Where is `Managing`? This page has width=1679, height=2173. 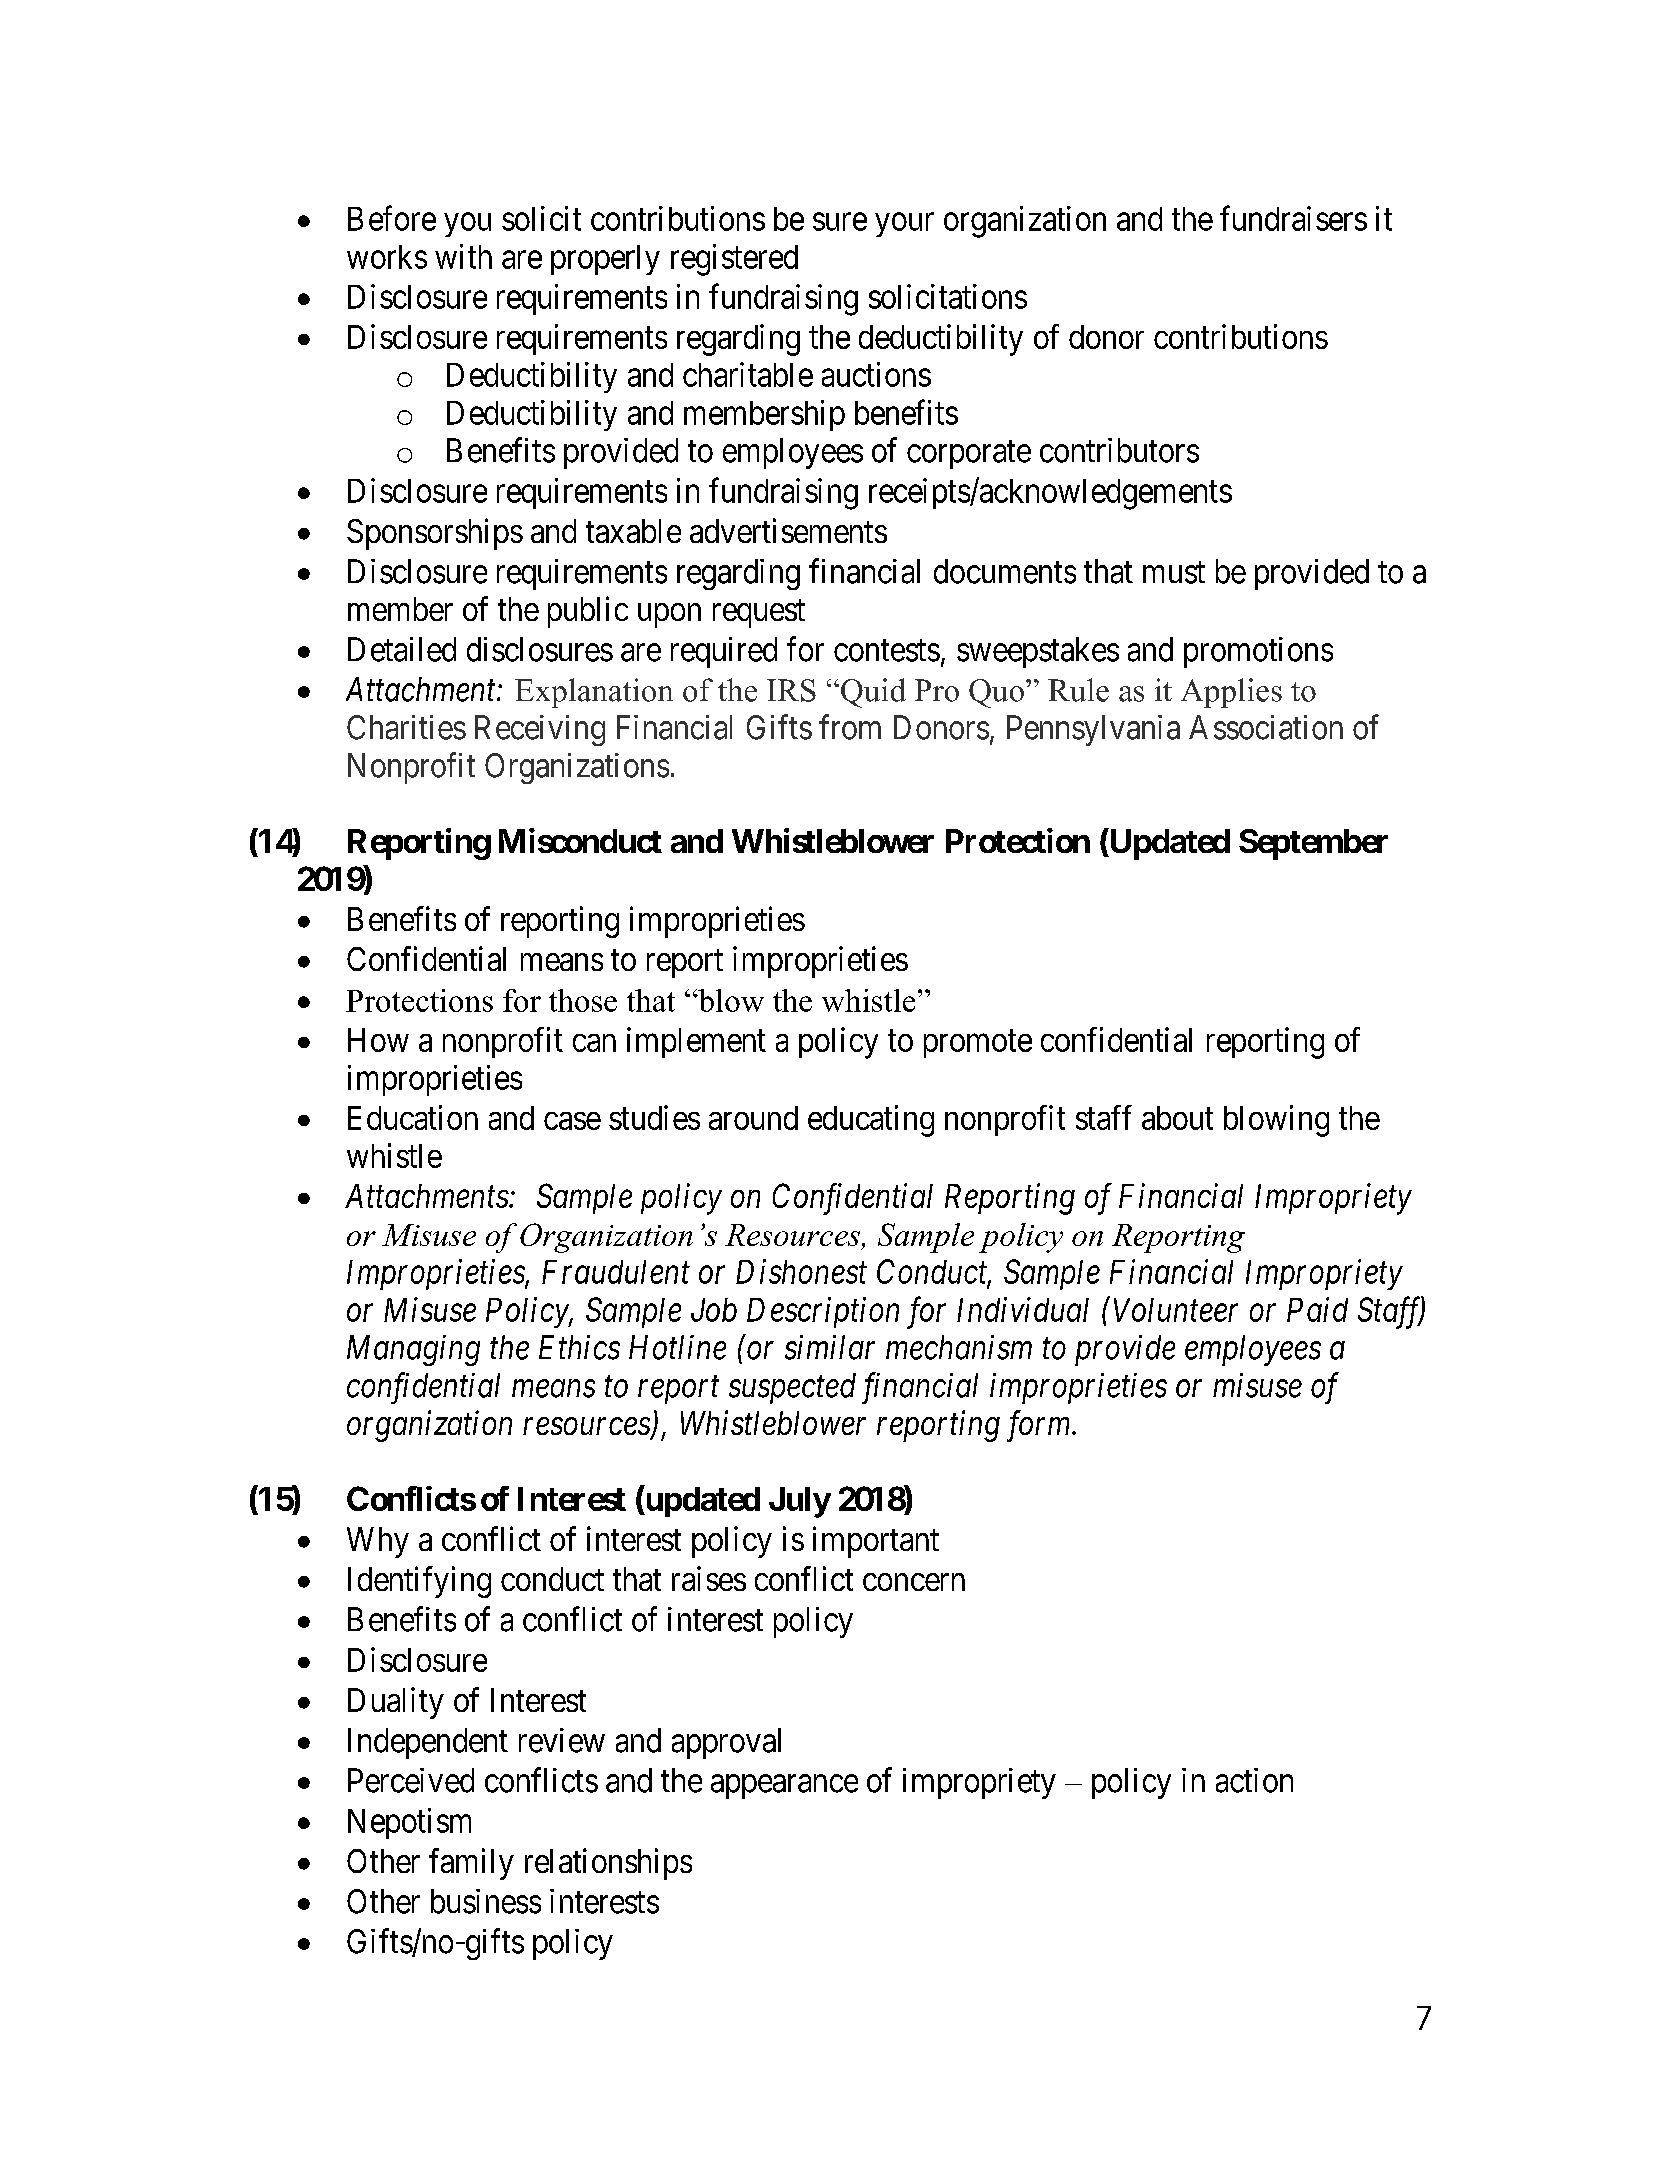 Managing is located at coordinates (413, 1350).
